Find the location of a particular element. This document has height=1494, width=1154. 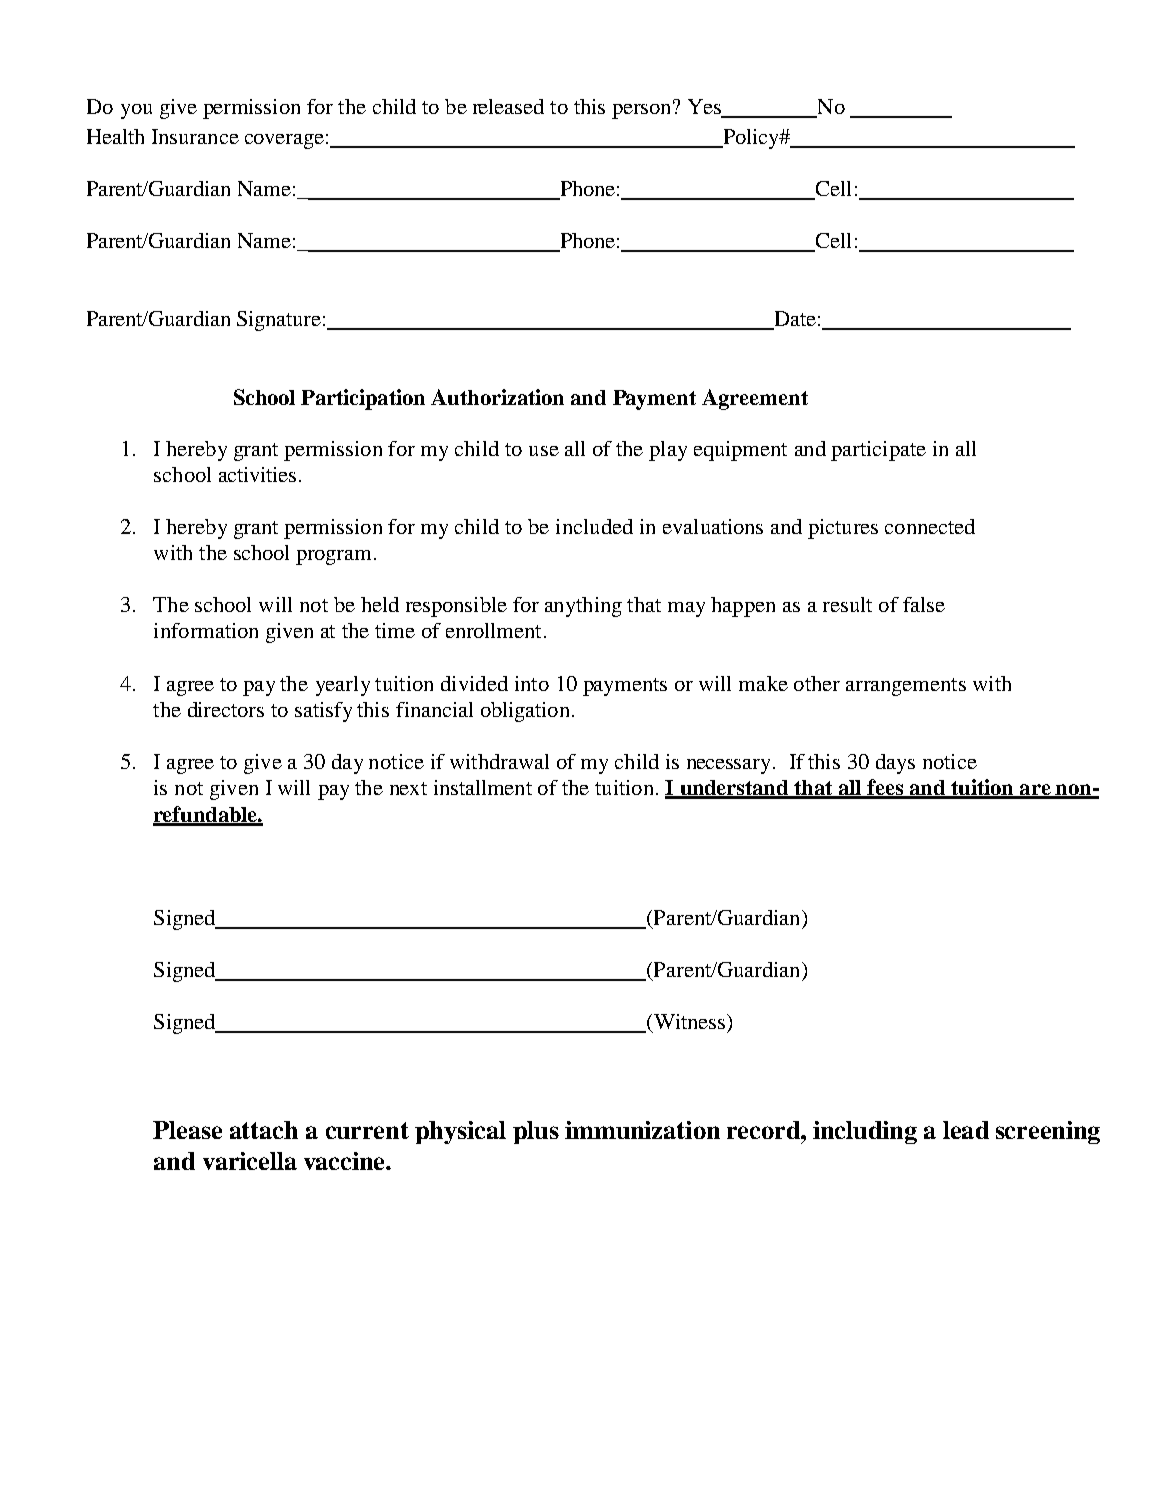

directors is located at coordinates (226, 709).
